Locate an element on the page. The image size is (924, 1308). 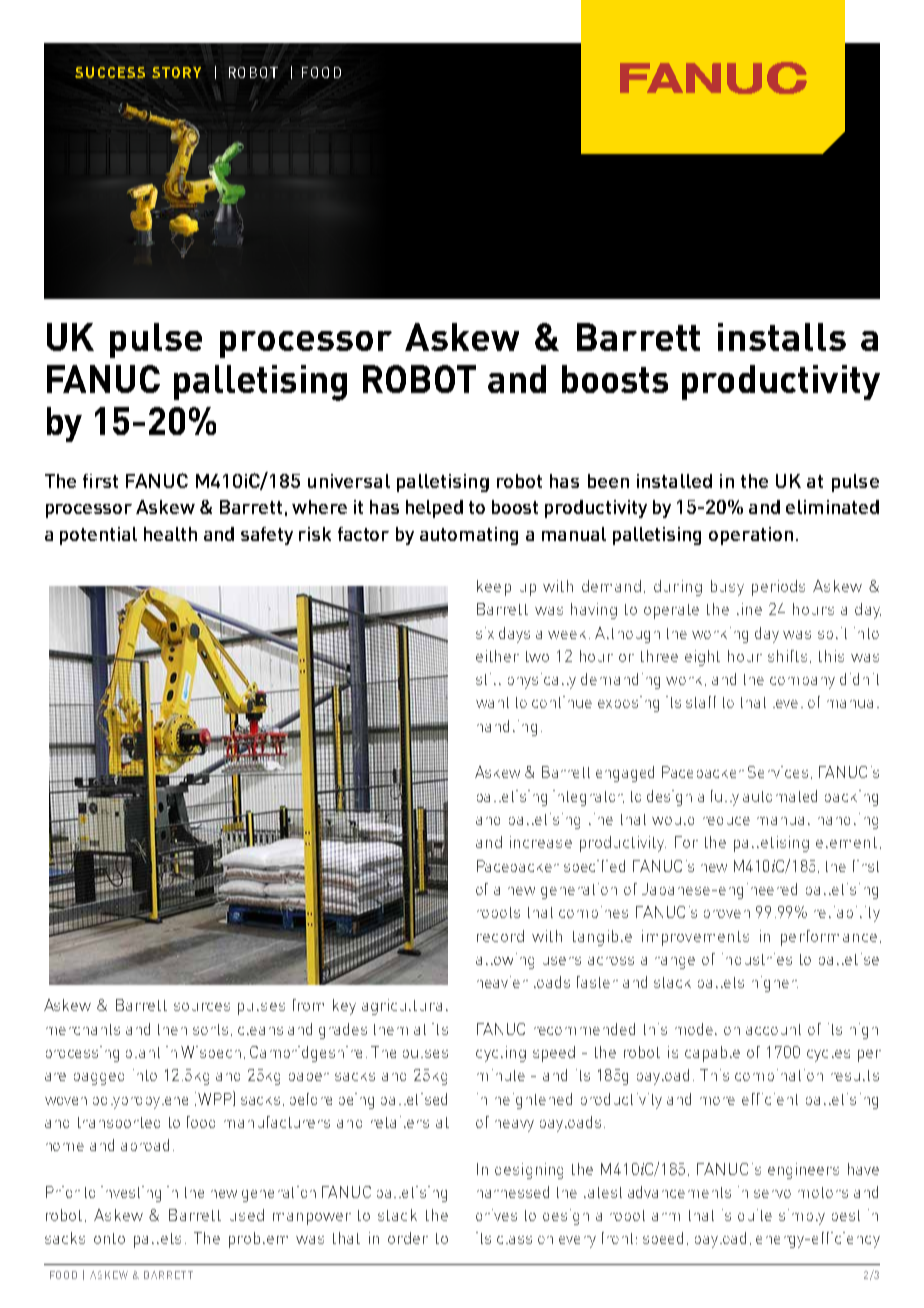
sources is located at coordinates (202, 1007).
